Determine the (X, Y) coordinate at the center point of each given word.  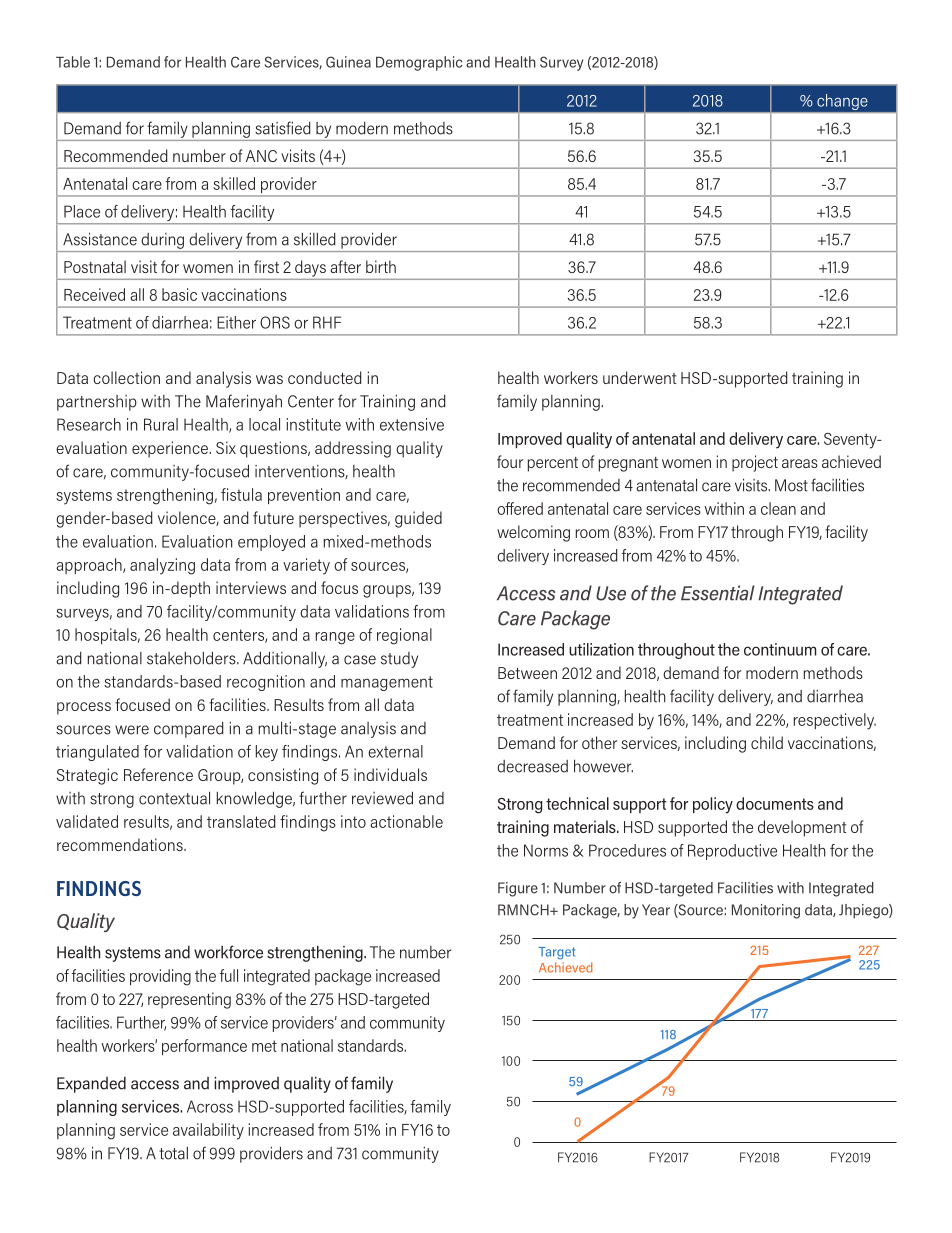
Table (73, 62)
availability (208, 1131)
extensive (412, 424)
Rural (161, 424)
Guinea (348, 62)
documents (775, 803)
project (755, 463)
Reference (158, 774)
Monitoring (766, 911)
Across (210, 1106)
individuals (390, 774)
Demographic (419, 63)
